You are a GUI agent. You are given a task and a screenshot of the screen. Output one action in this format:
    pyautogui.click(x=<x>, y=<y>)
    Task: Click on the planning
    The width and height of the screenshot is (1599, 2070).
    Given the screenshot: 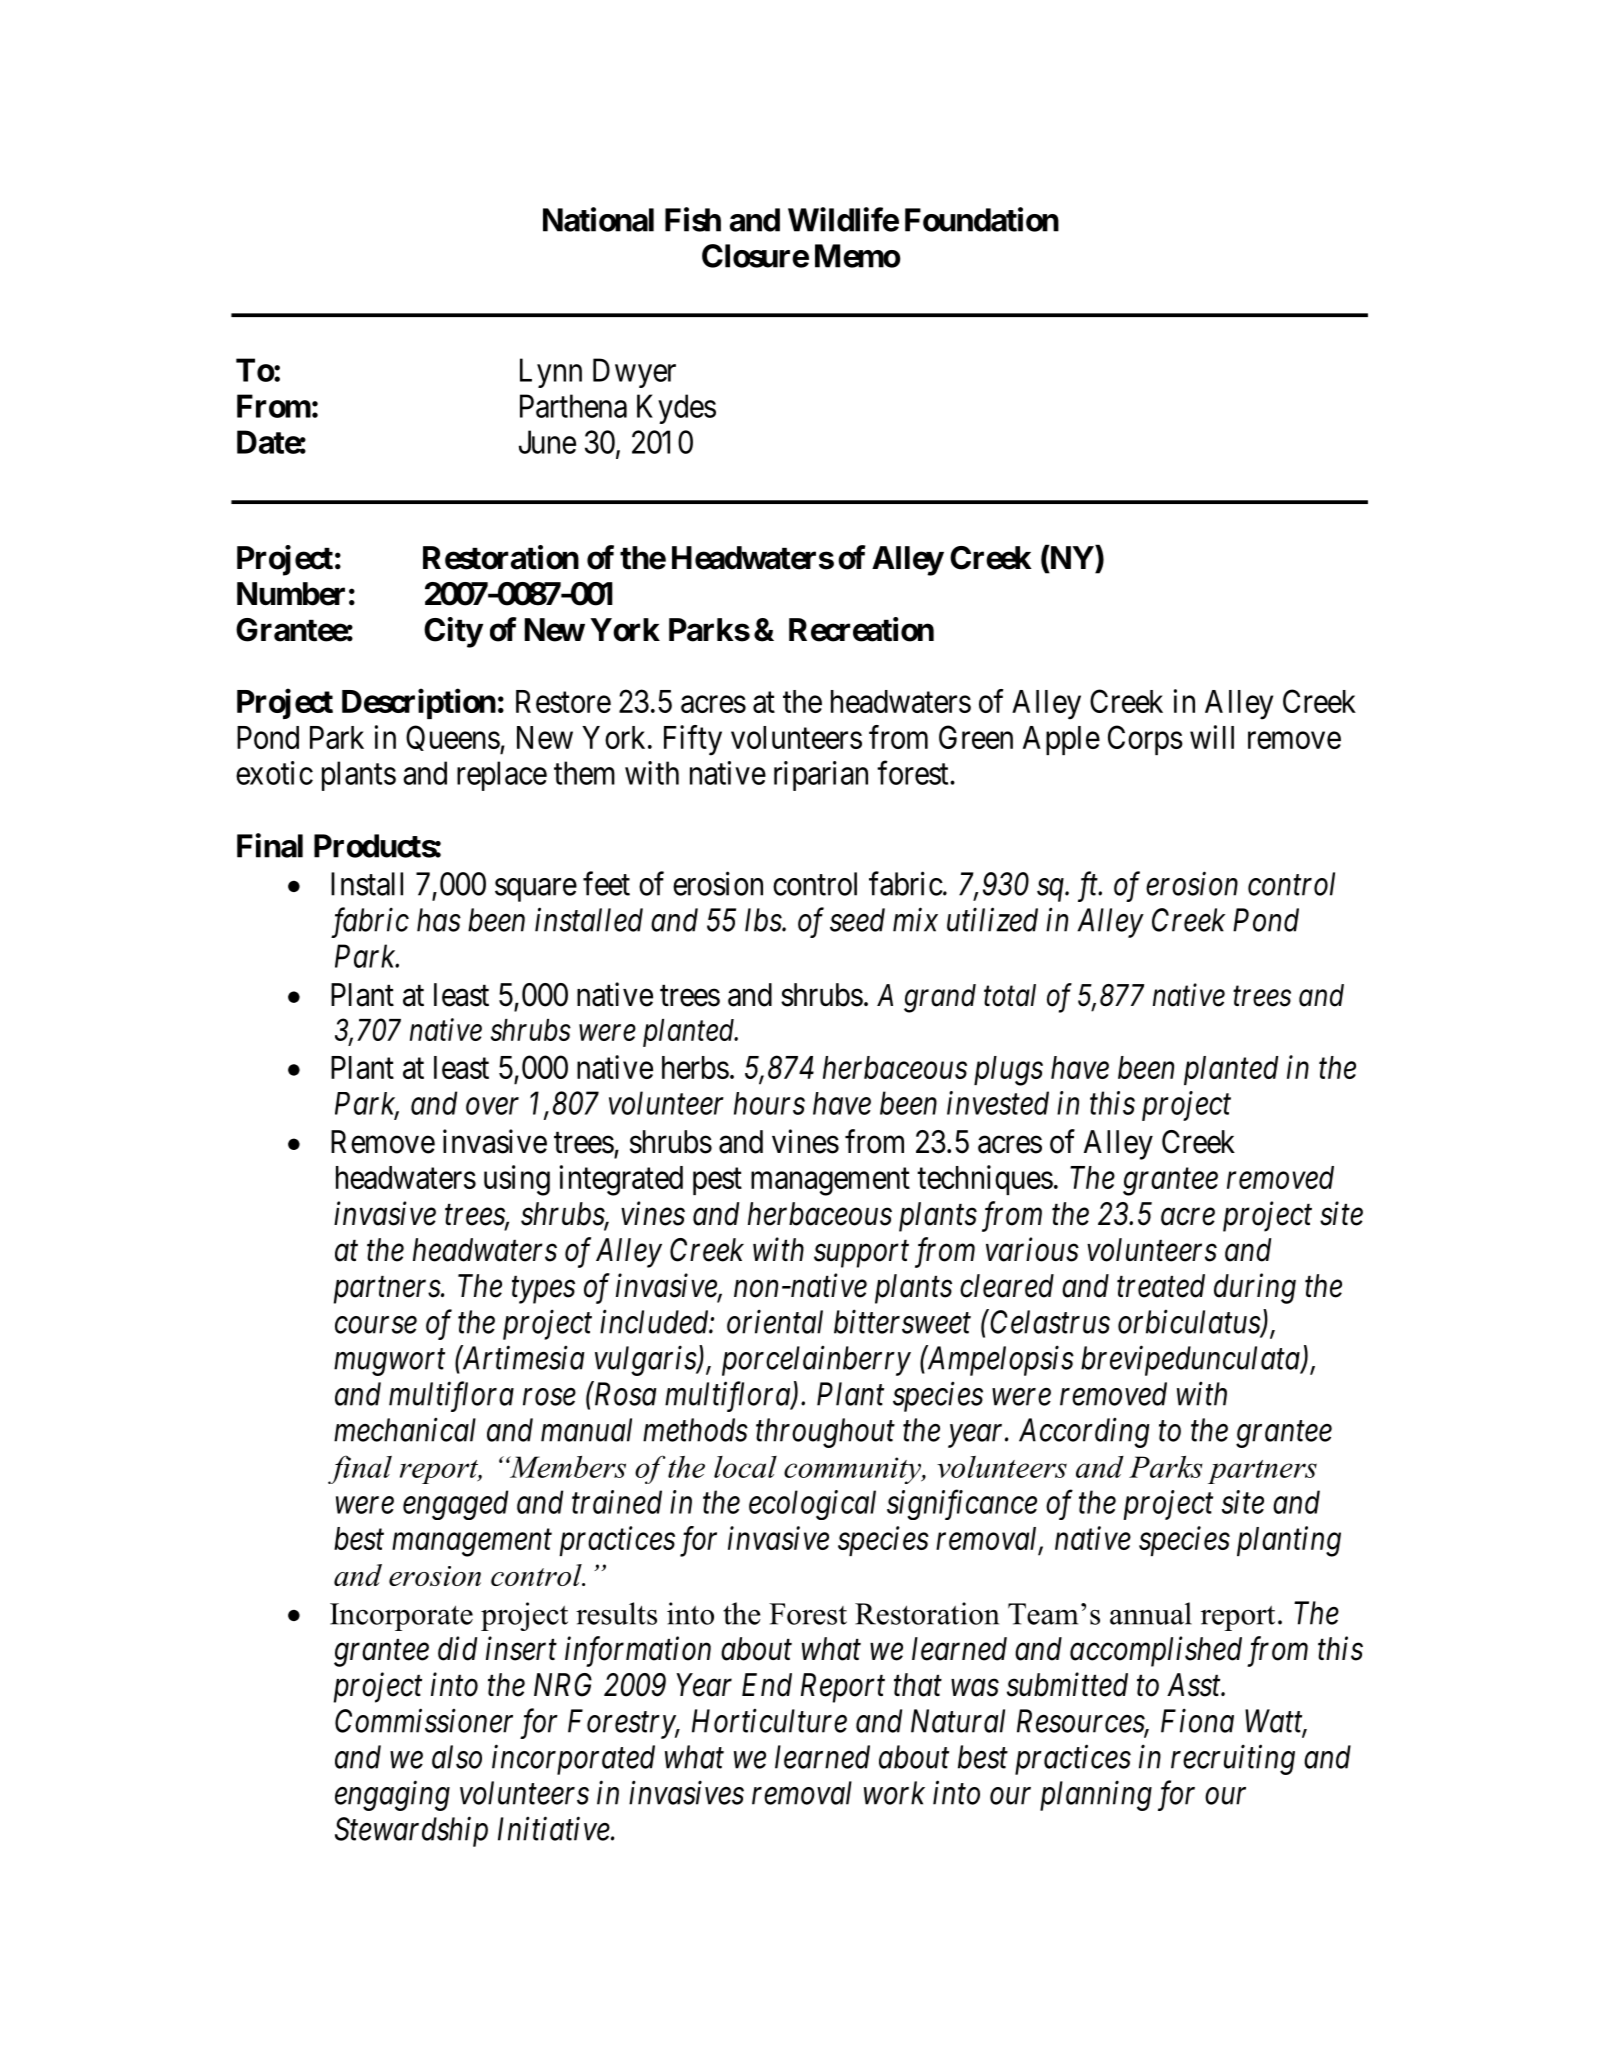 What is the action you would take?
    pyautogui.click(x=1096, y=1795)
